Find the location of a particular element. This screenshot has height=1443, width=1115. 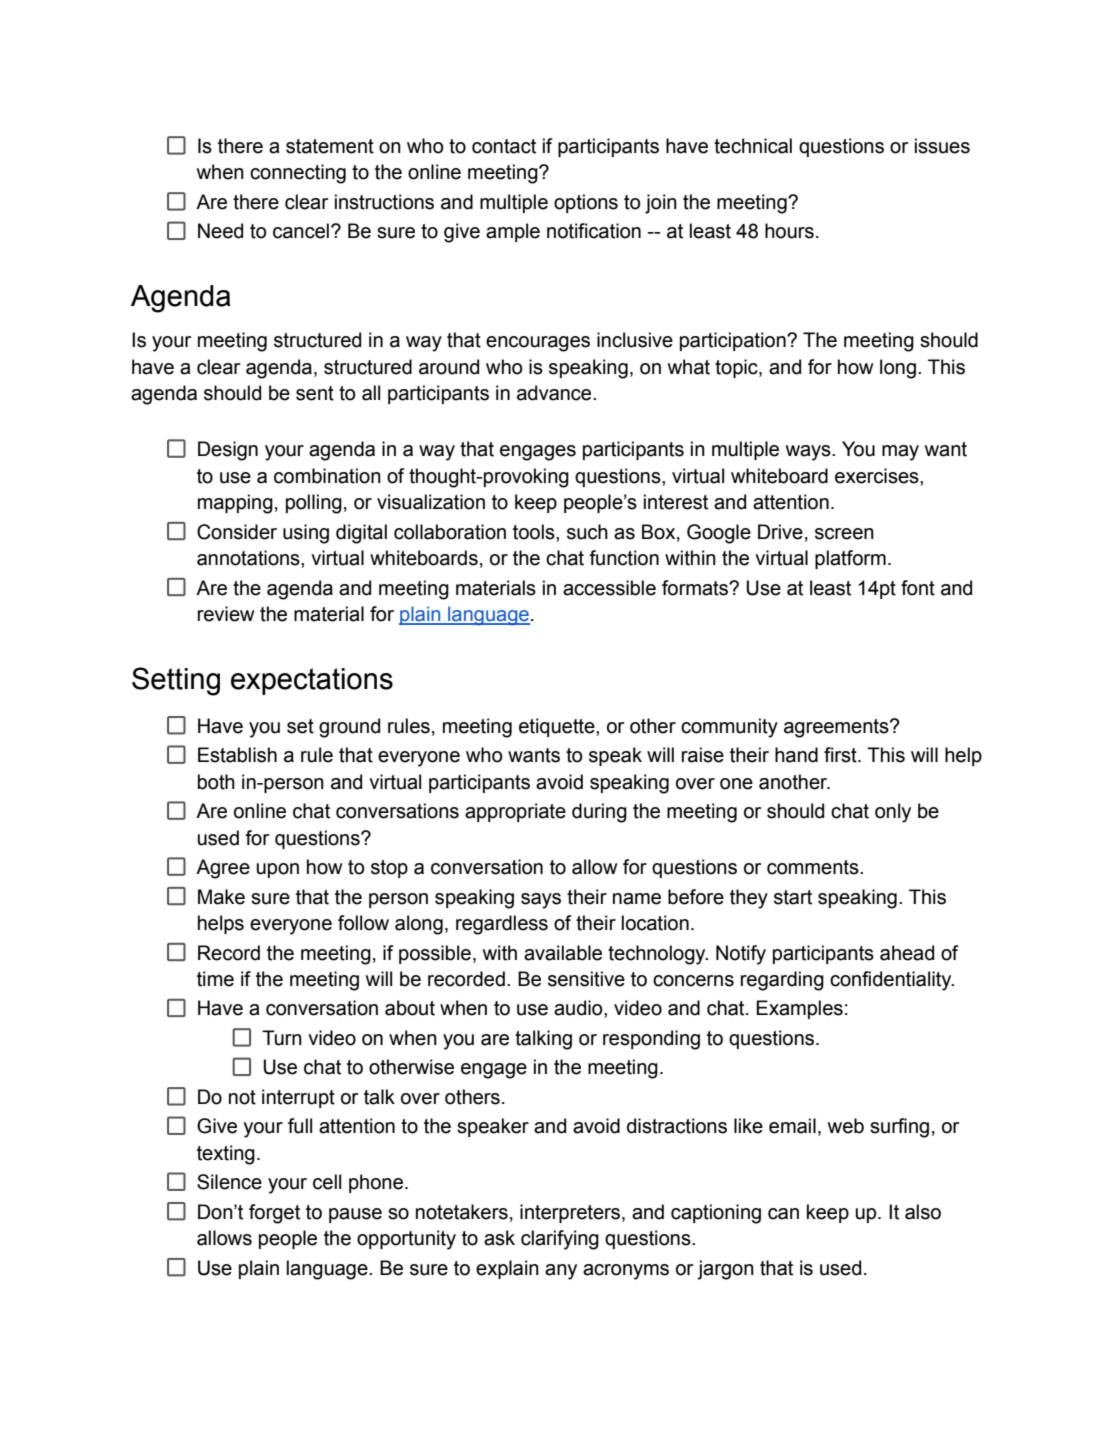

sensitive is located at coordinates (586, 979).
